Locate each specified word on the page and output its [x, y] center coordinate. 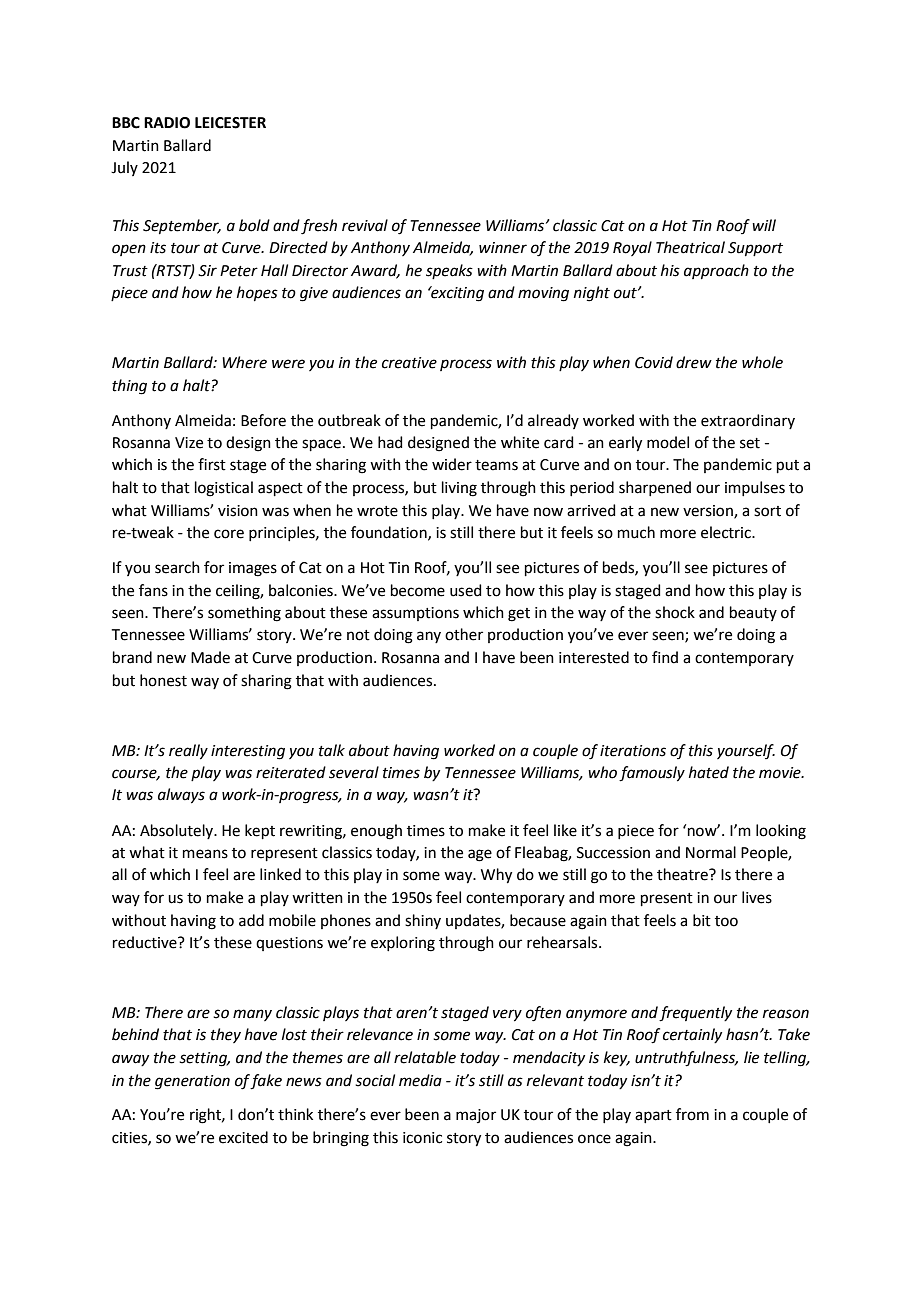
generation [192, 1082]
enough [376, 832]
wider [452, 464]
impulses [755, 488]
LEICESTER [230, 123]
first [212, 464]
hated [709, 772]
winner [503, 248]
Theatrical [690, 247]
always [181, 796]
